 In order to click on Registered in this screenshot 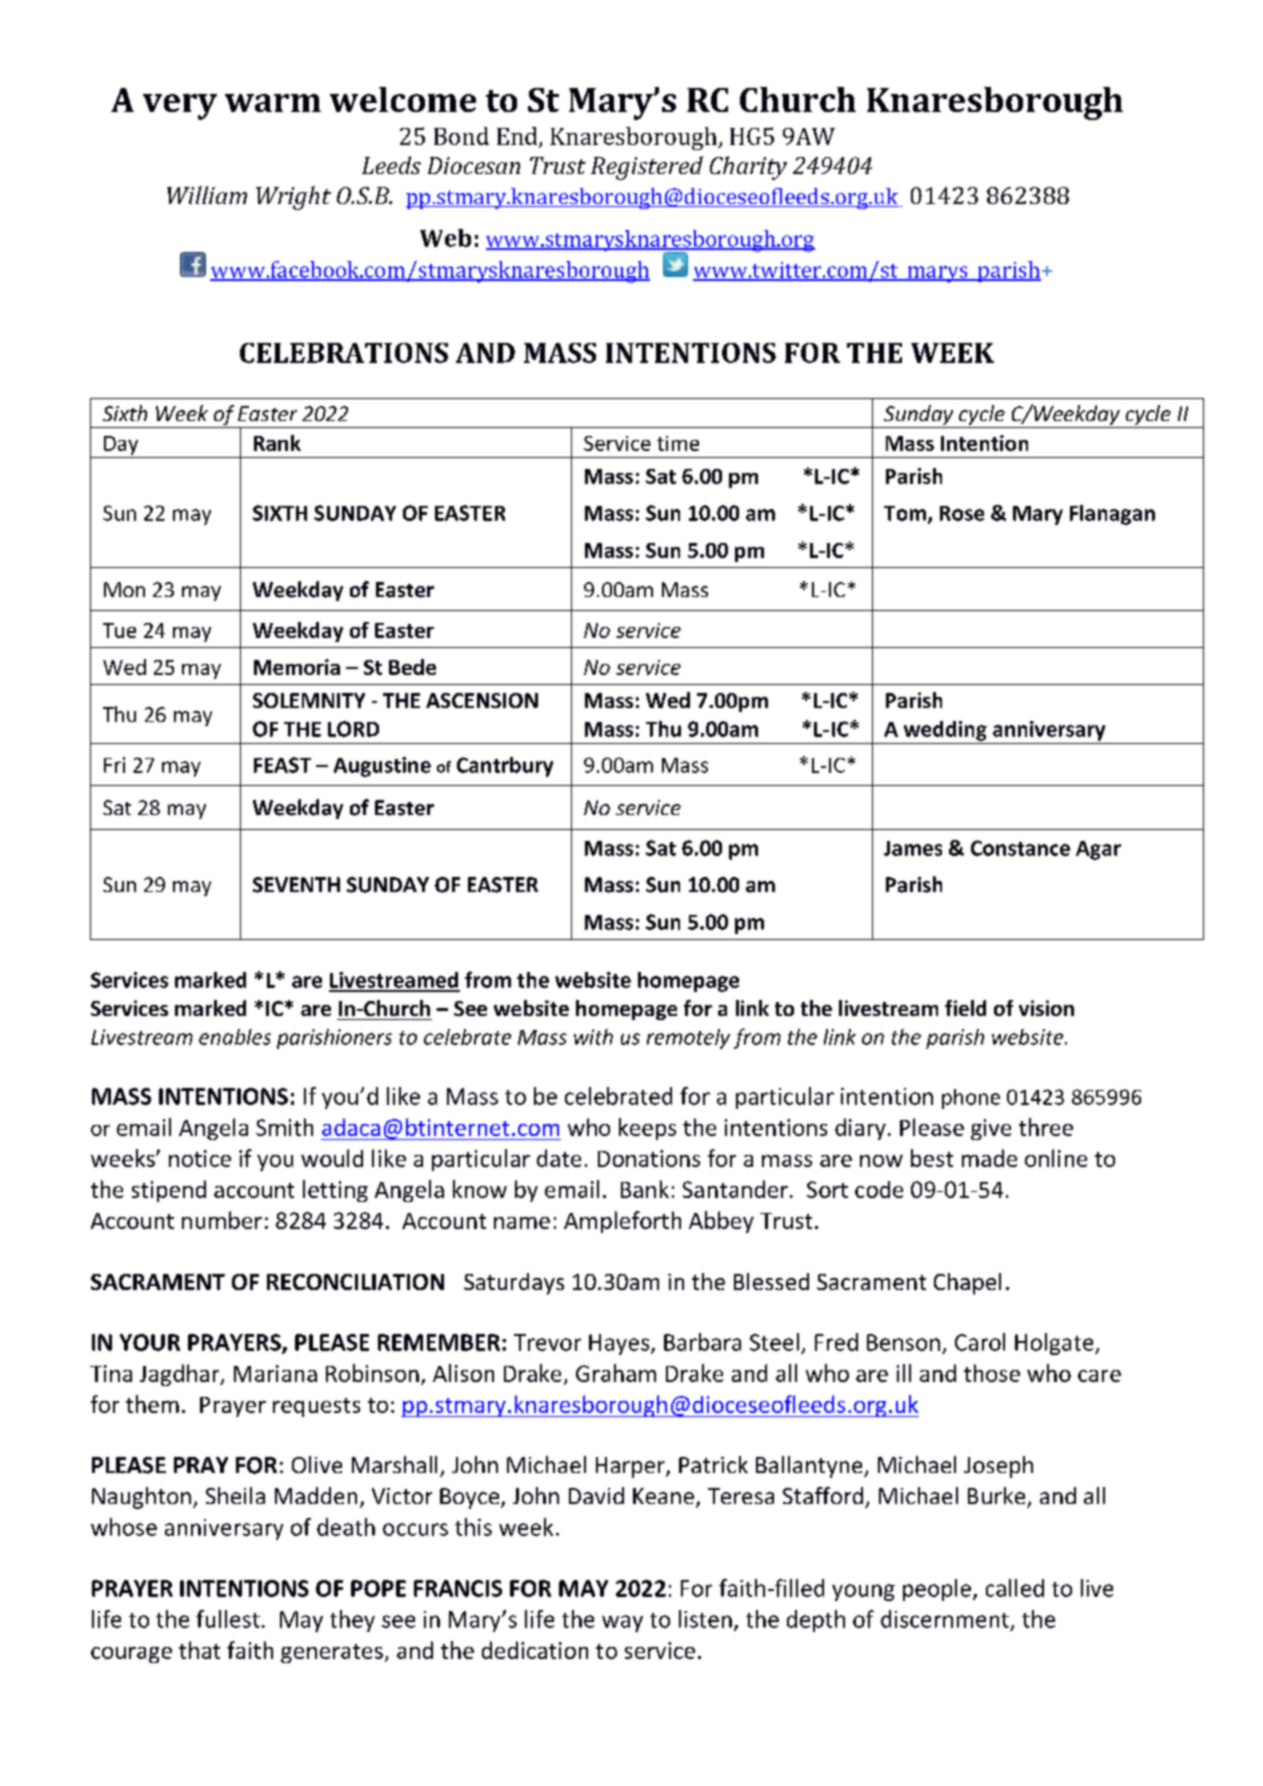, I will do `click(647, 168)`.
